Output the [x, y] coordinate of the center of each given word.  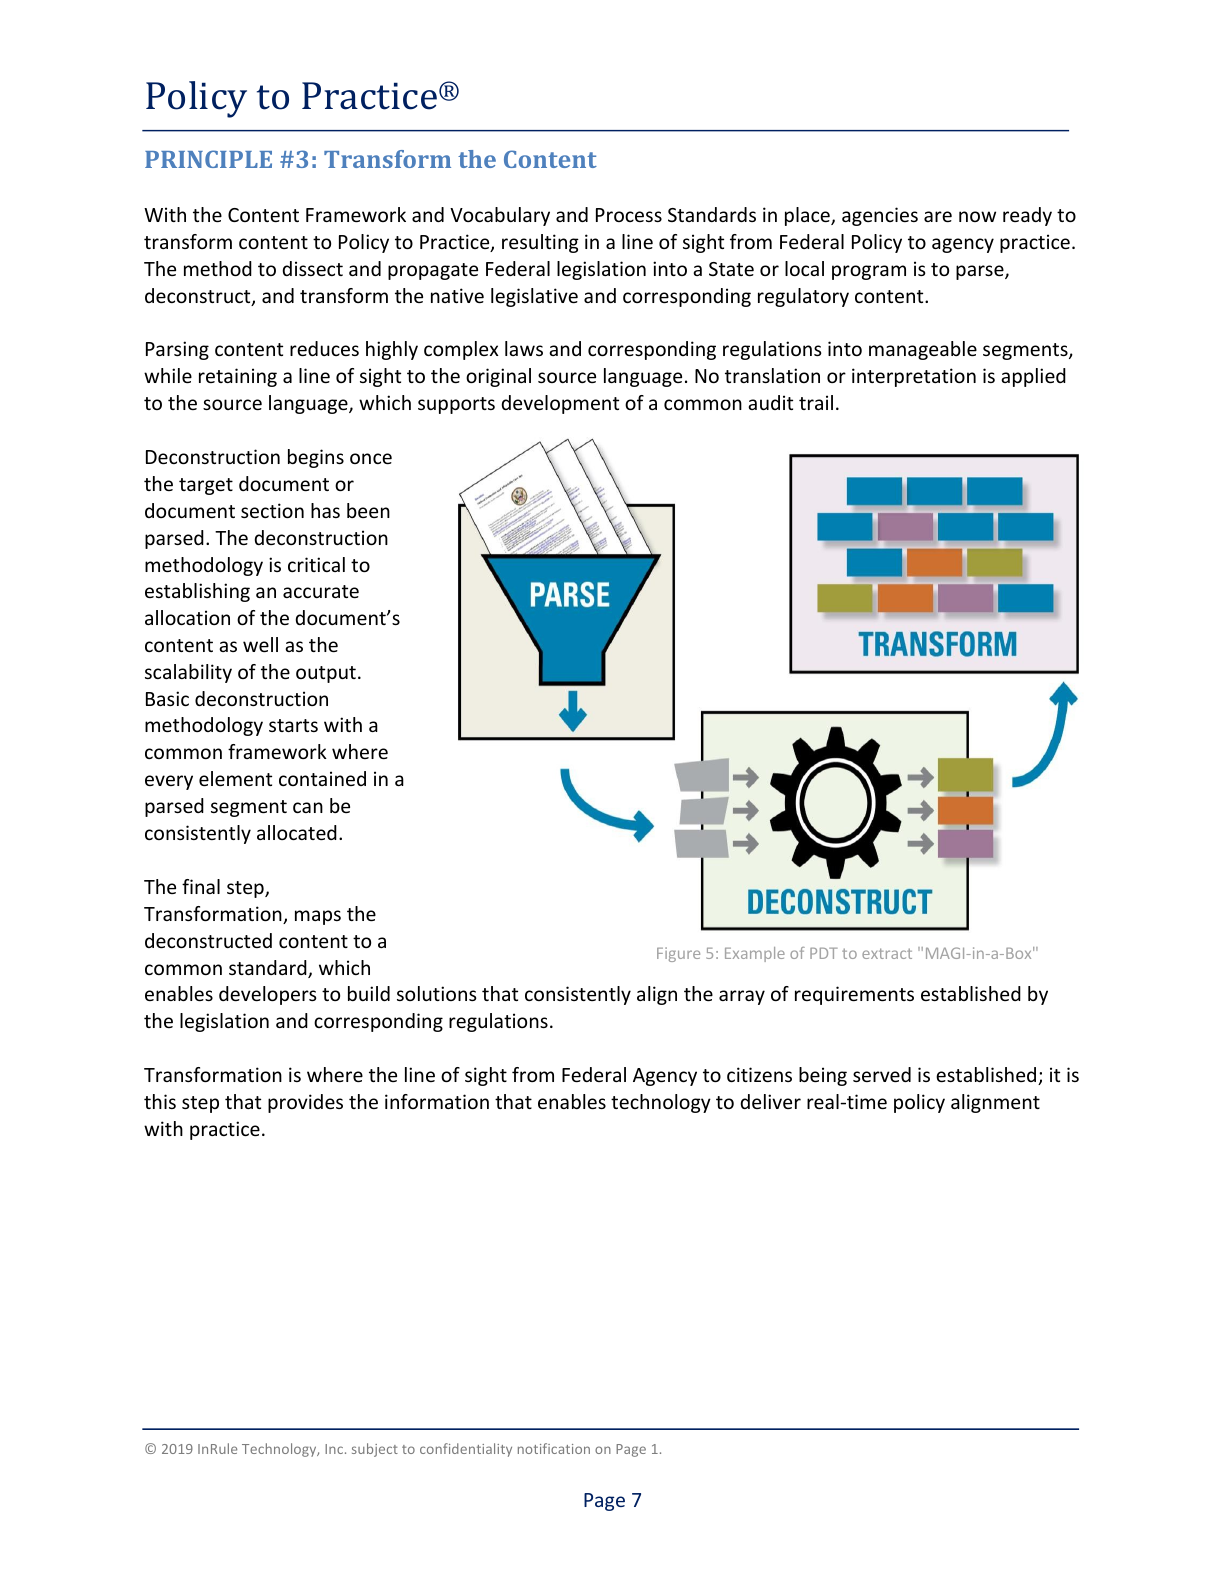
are [938, 216]
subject [375, 1450]
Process [629, 215]
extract [887, 953]
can [308, 807]
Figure [678, 954]
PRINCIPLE [208, 159]
